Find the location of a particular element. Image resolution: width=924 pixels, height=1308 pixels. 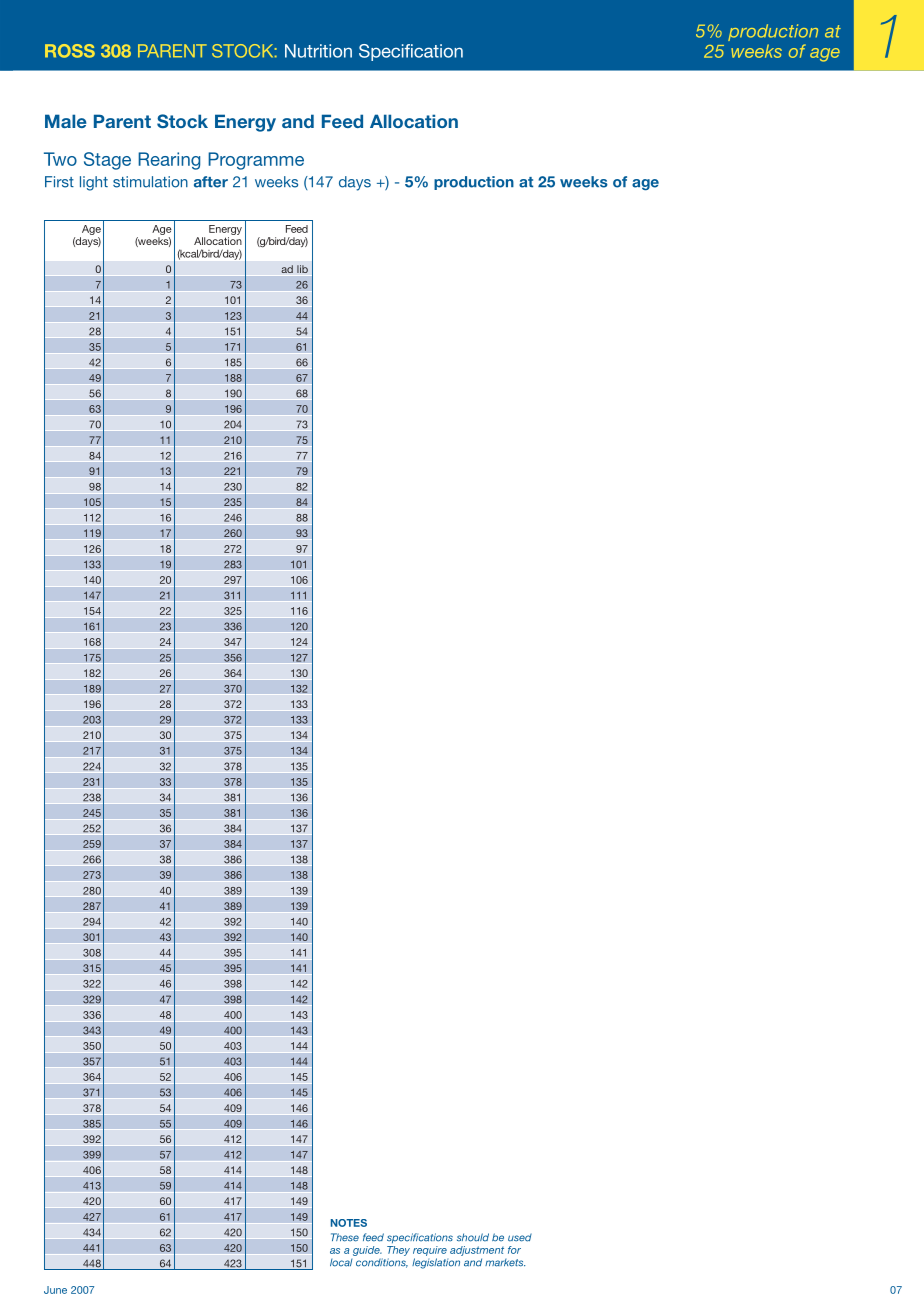

lib is located at coordinates (302, 269).
